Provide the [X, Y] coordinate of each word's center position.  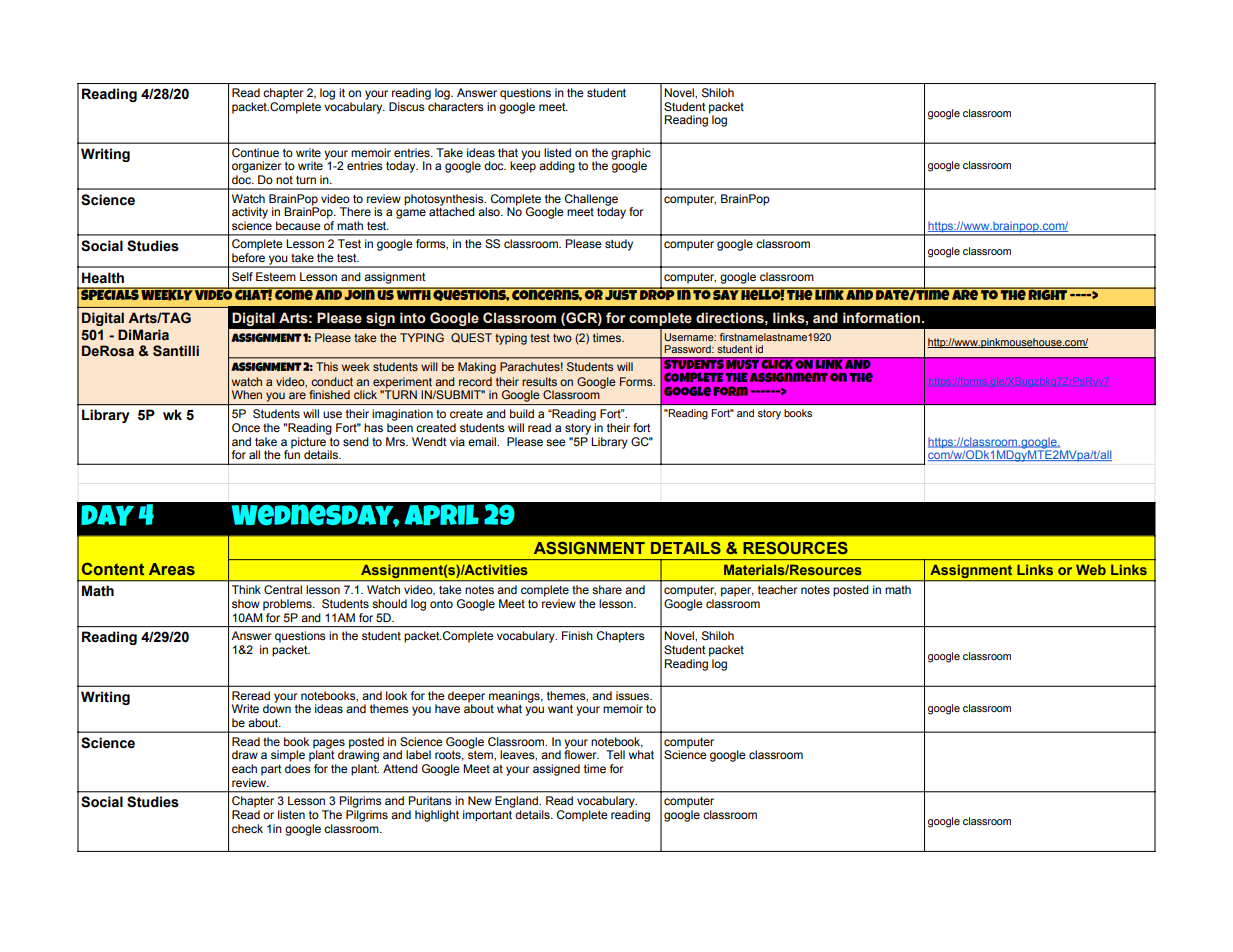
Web [1091, 569]
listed [557, 152]
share [607, 589]
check [247, 828]
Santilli [176, 351]
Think [246, 589]
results [539, 381]
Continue [255, 152]
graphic [631, 155]
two [562, 338]
